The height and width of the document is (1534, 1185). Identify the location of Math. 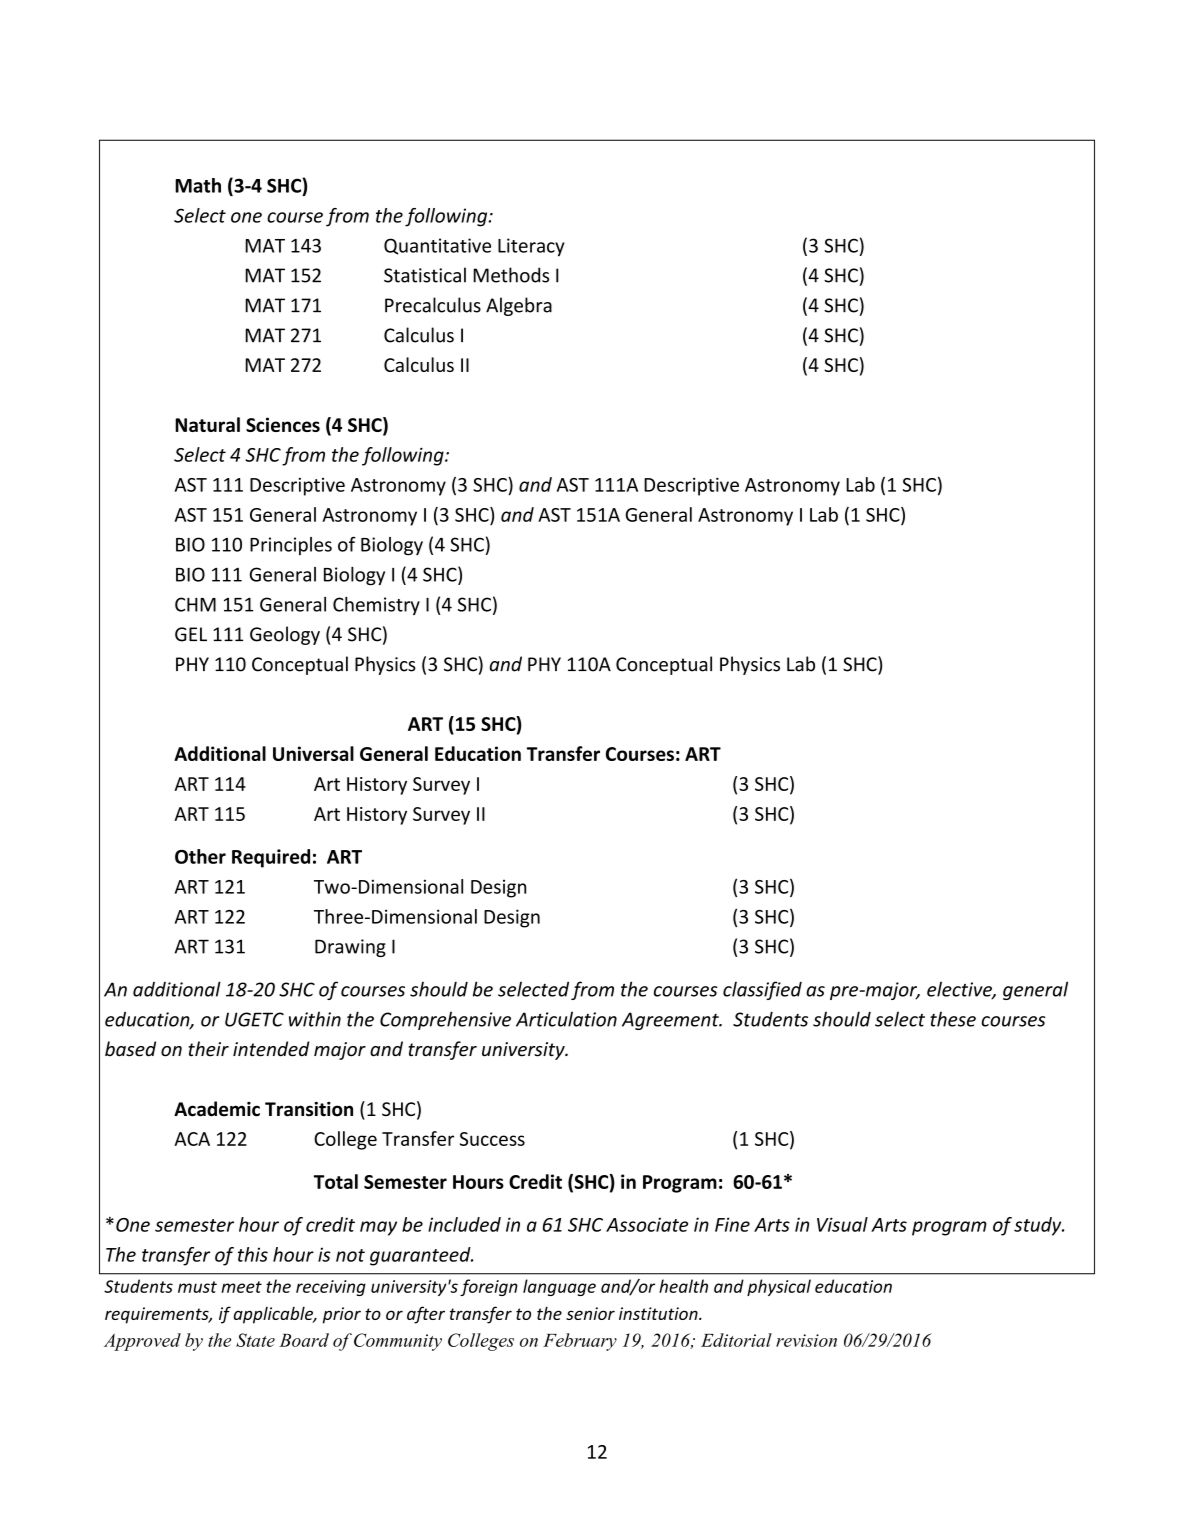
(198, 185).
